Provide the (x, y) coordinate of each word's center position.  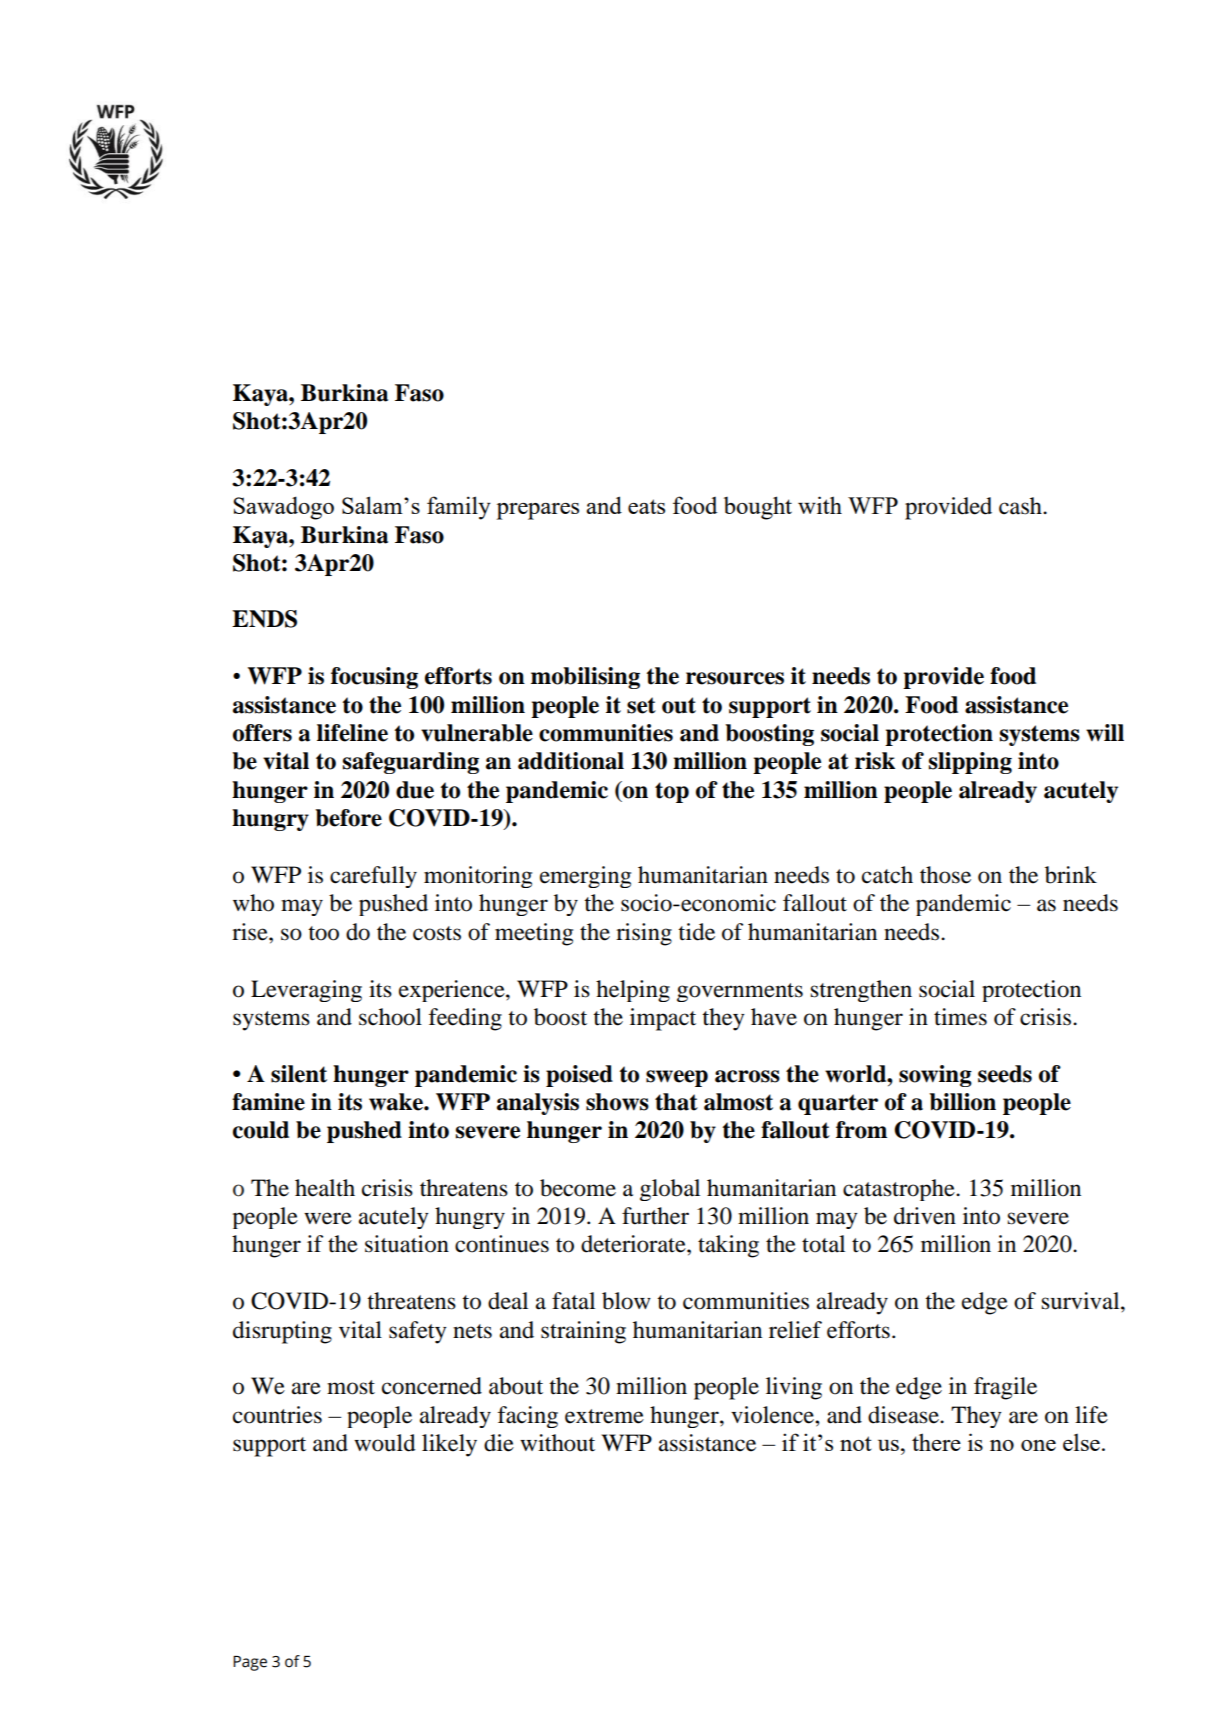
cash (1021, 506)
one (1038, 1445)
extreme (604, 1416)
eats (646, 506)
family (459, 508)
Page (250, 1663)
